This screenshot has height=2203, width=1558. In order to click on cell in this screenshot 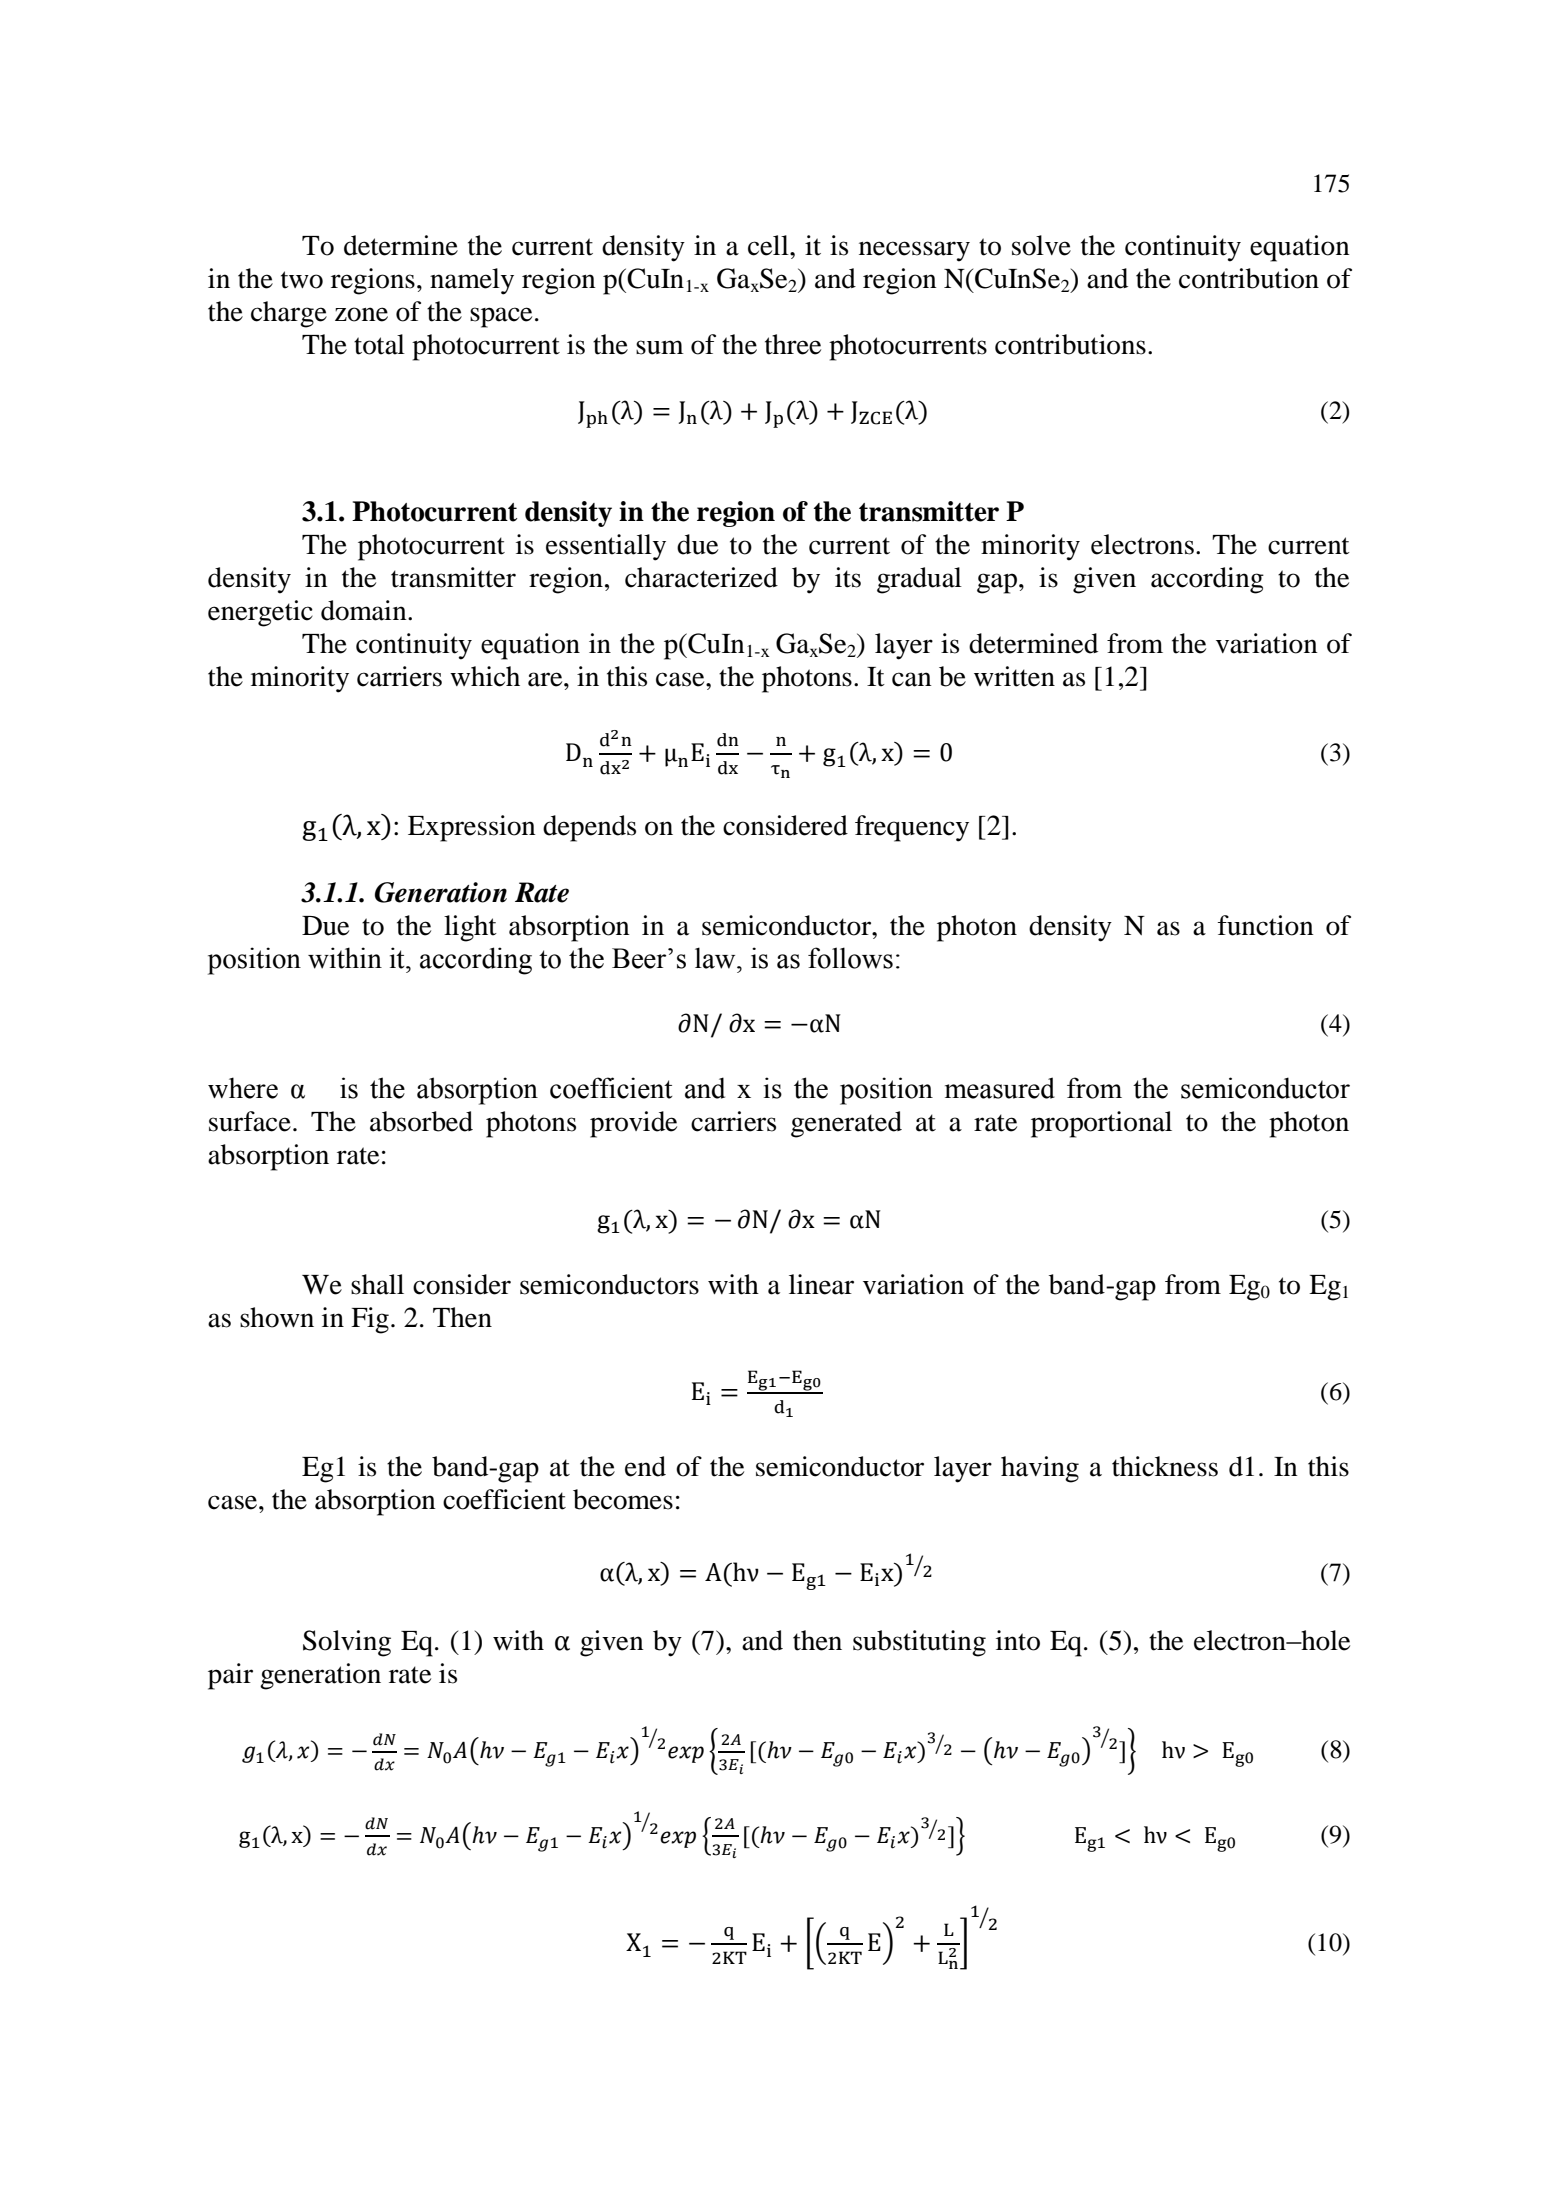, I will do `click(769, 245)`.
